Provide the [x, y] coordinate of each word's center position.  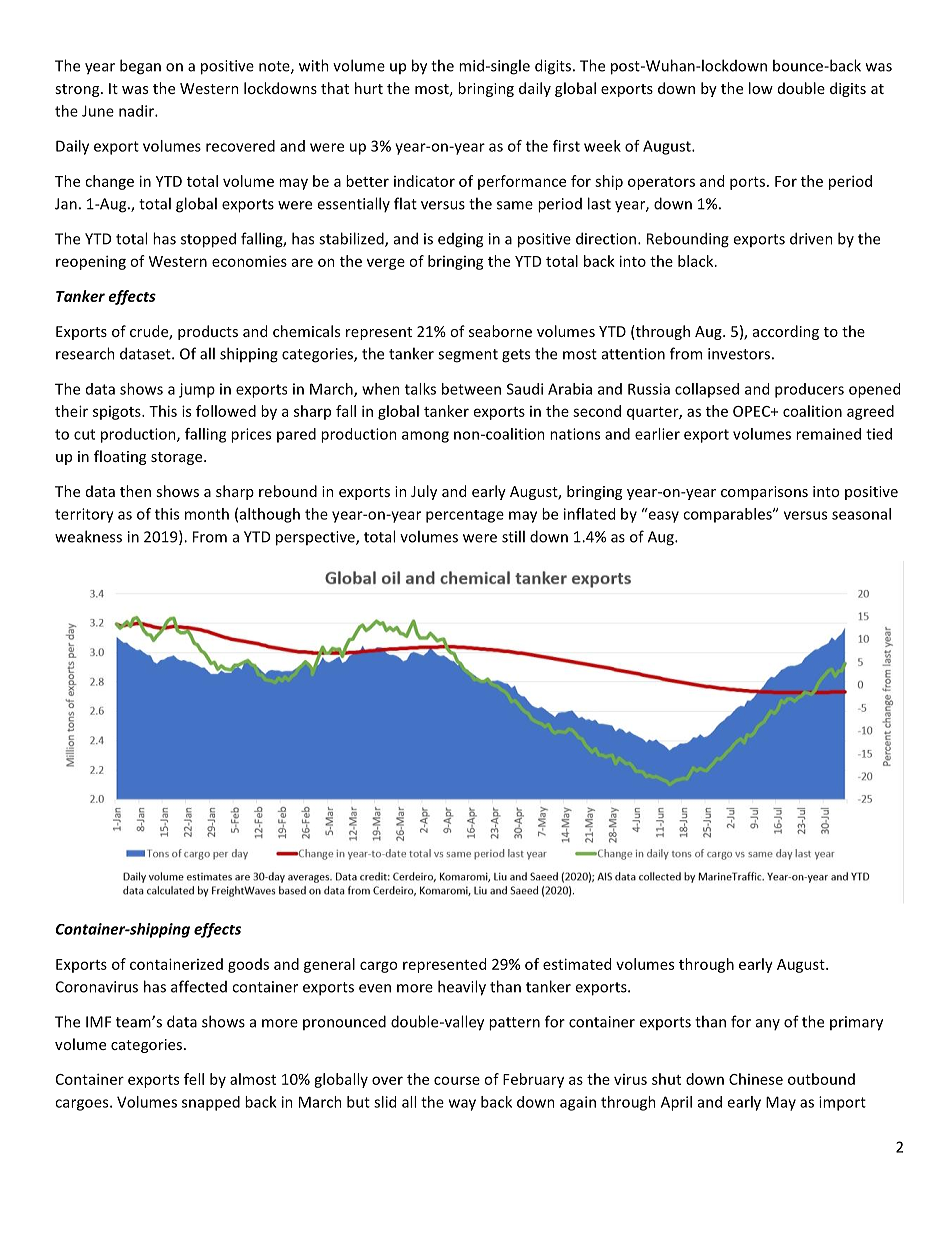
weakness [88, 536]
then [135, 491]
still [513, 536]
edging [460, 240]
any [768, 1024]
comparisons [764, 493]
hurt [369, 88]
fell [194, 1079]
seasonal [861, 514]
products [208, 332]
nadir [137, 111]
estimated [577, 964]
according [786, 332]
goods [248, 965]
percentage [465, 516]
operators [661, 183]
